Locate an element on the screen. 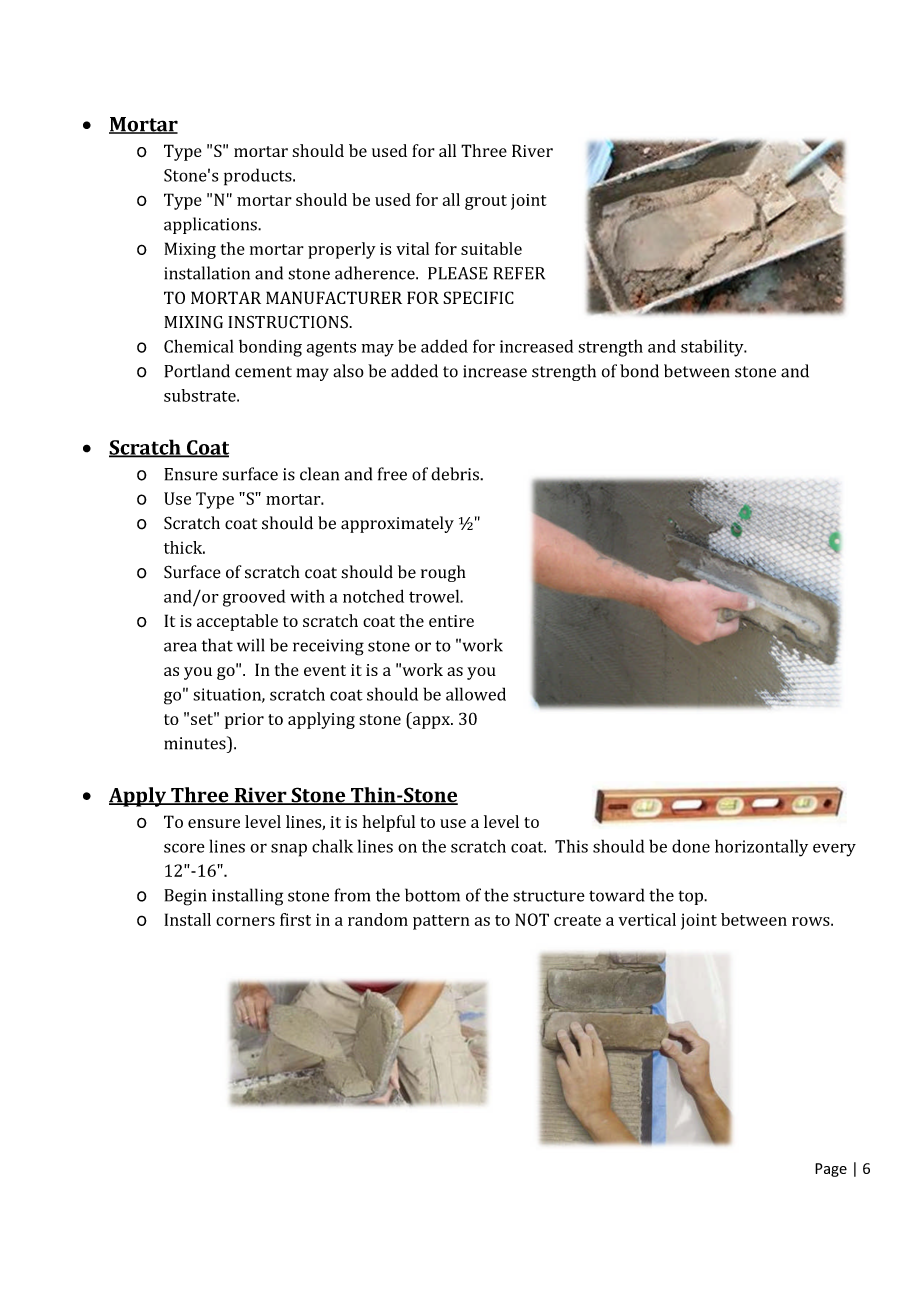 This screenshot has height=1308, width=924. grout is located at coordinates (486, 202).
